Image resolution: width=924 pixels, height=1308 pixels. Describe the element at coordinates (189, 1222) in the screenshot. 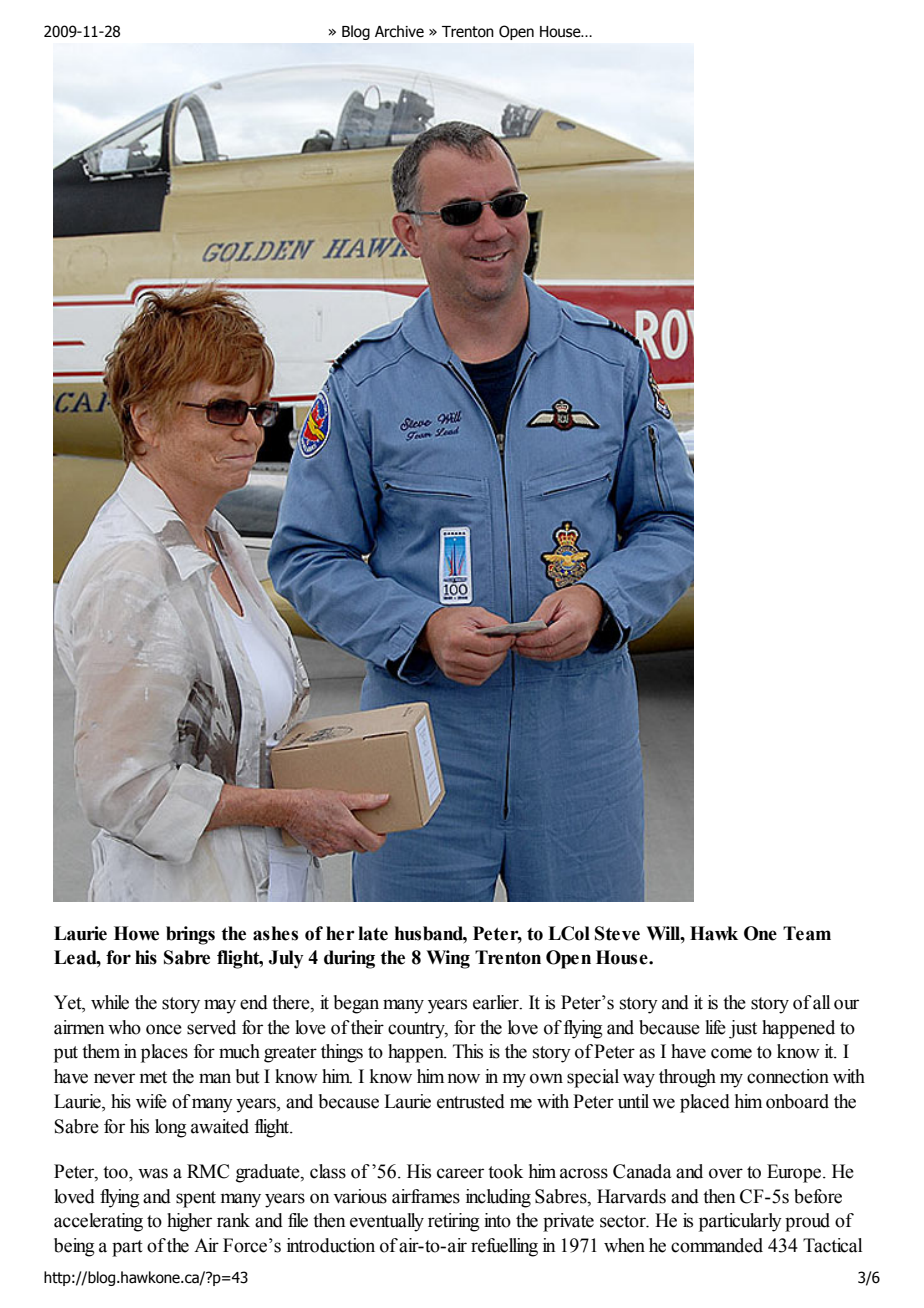

I see `higher` at that location.
